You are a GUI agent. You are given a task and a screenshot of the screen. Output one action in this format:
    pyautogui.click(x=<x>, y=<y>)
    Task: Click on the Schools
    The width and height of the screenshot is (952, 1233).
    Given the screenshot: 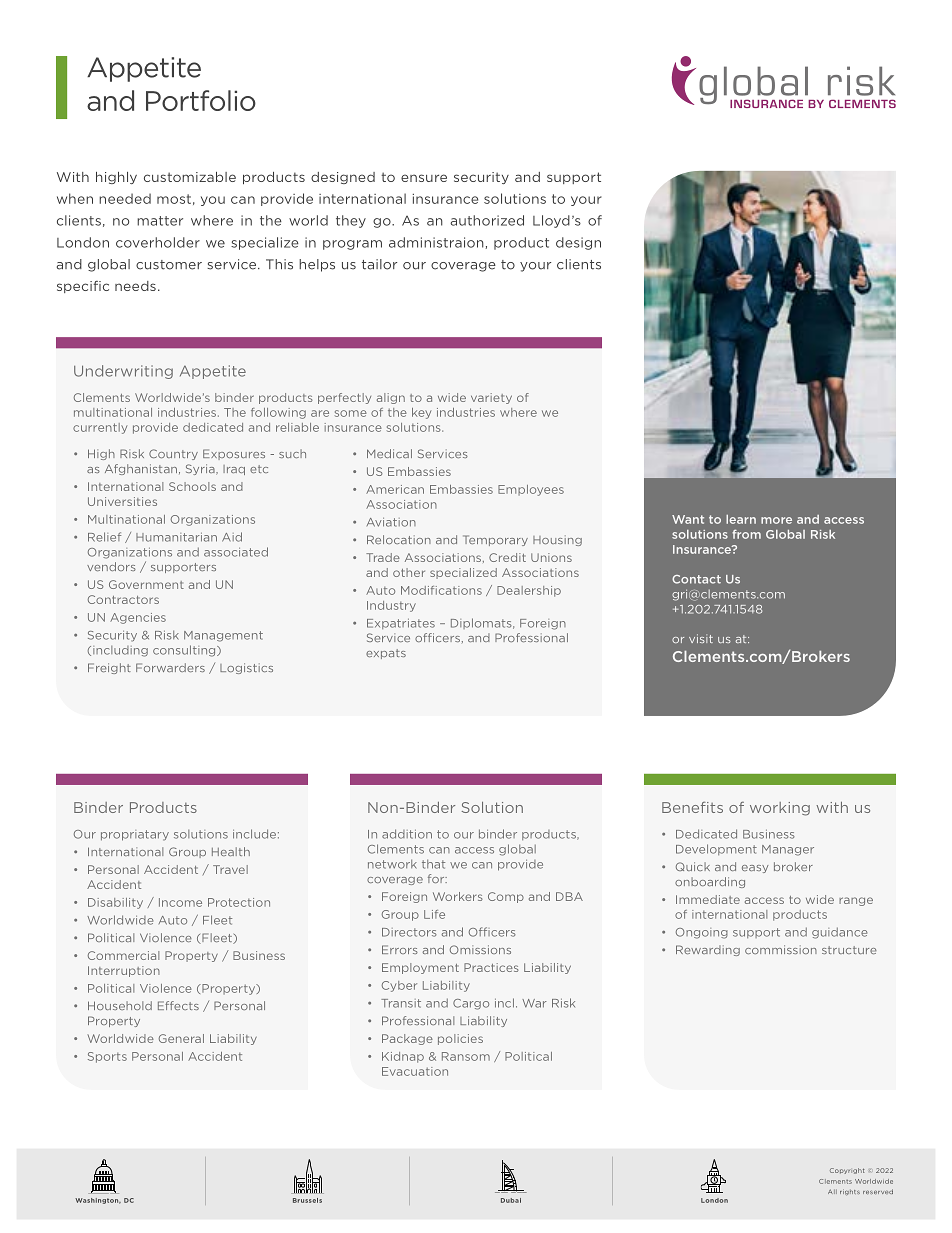 What is the action you would take?
    pyautogui.click(x=192, y=486)
